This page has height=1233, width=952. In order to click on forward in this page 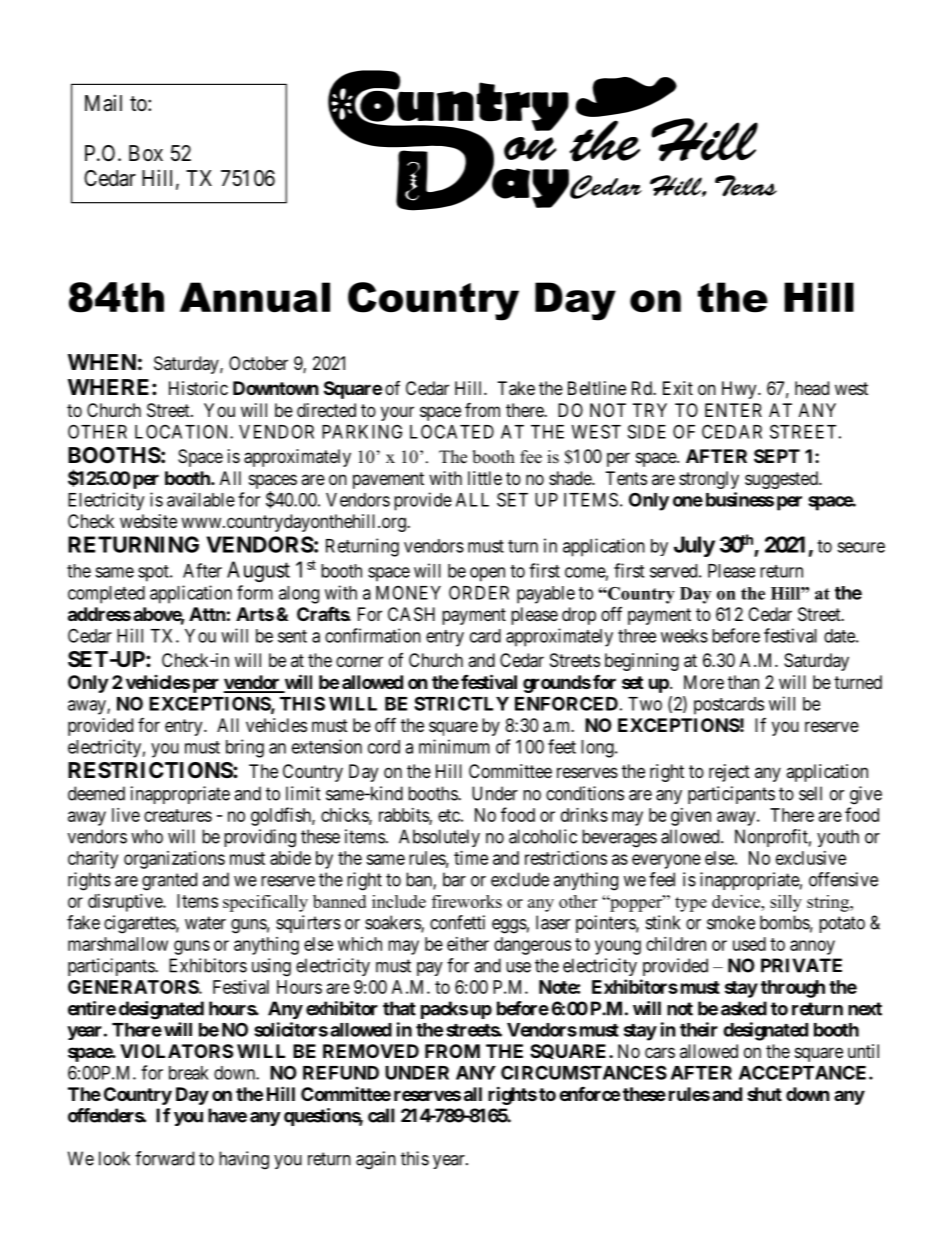, I will do `click(164, 1158)`.
